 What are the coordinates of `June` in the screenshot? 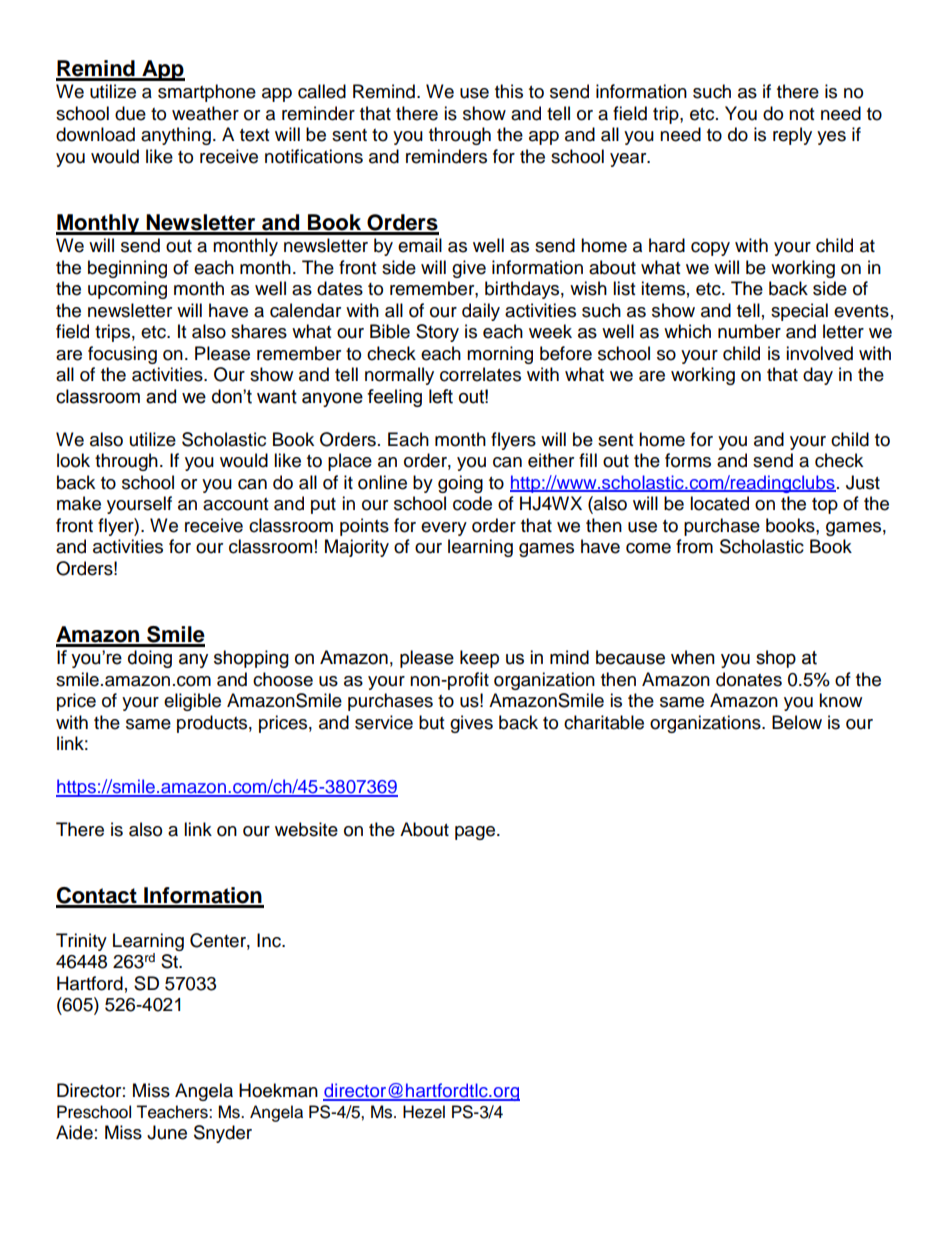 It's located at (167, 1132).
